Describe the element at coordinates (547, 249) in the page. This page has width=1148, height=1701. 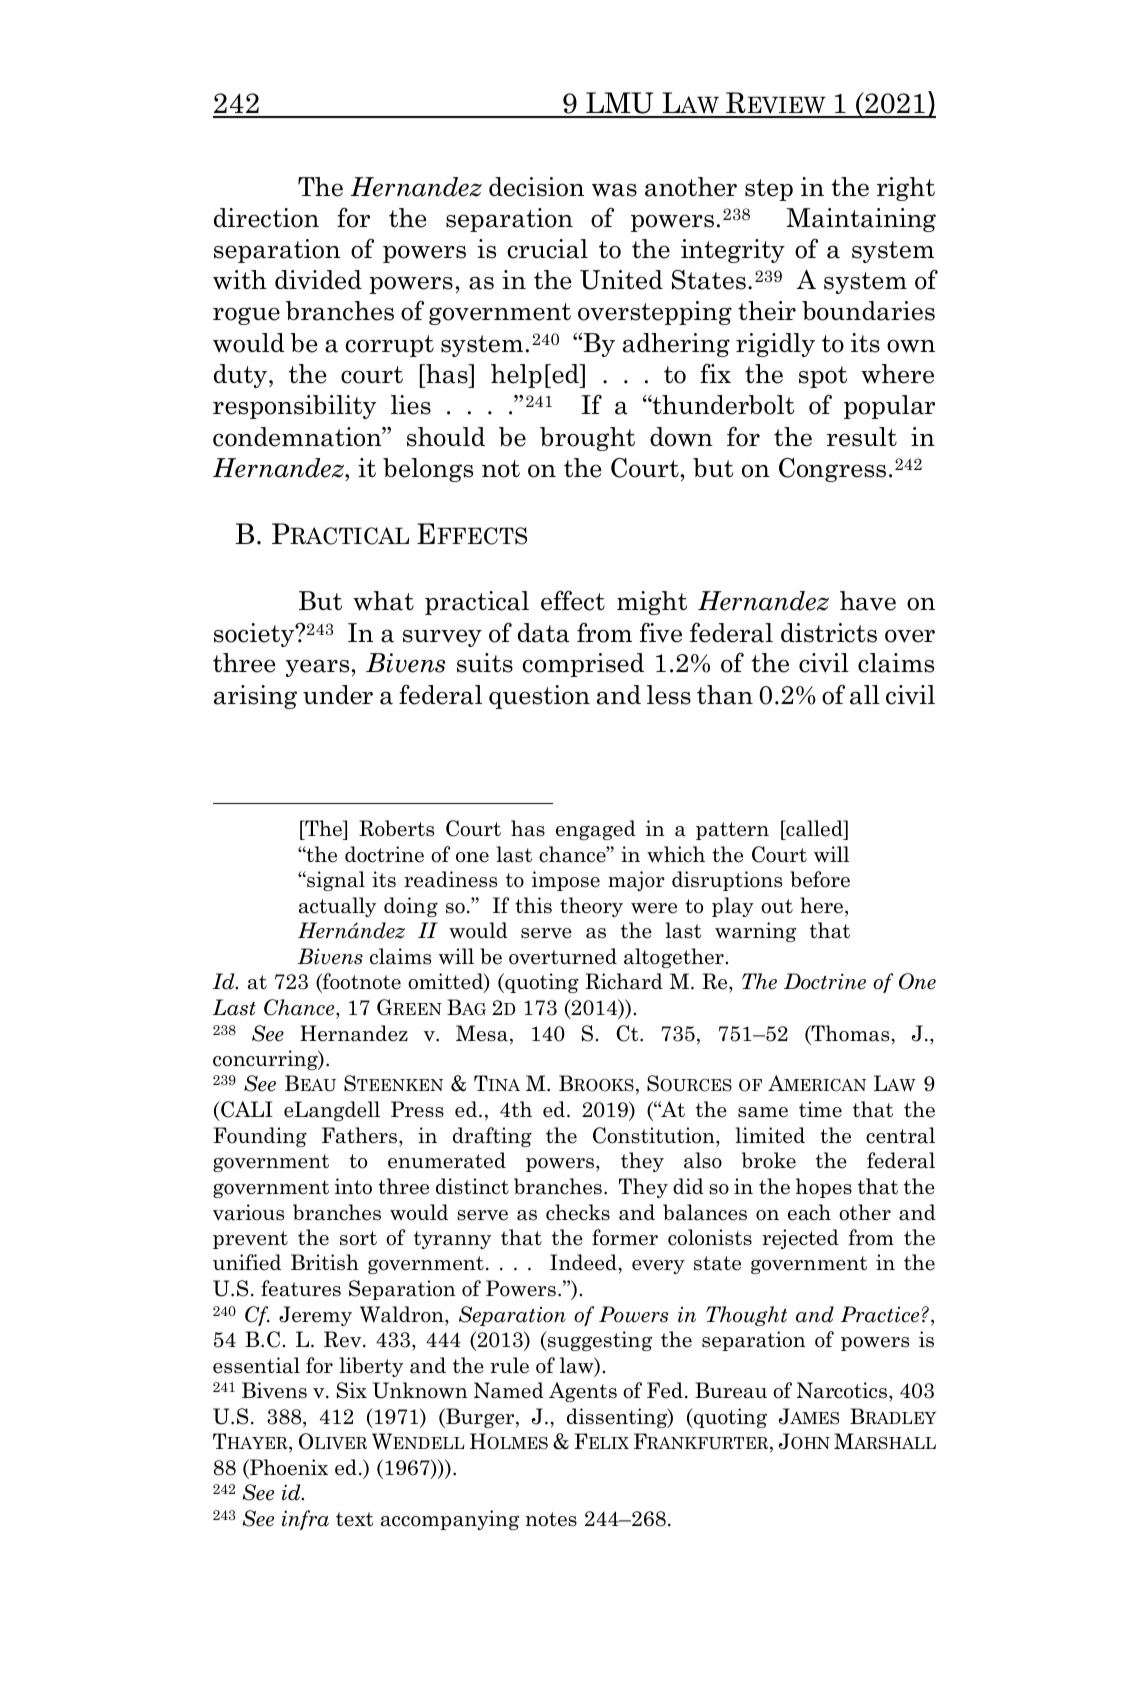
I see `crucial` at that location.
